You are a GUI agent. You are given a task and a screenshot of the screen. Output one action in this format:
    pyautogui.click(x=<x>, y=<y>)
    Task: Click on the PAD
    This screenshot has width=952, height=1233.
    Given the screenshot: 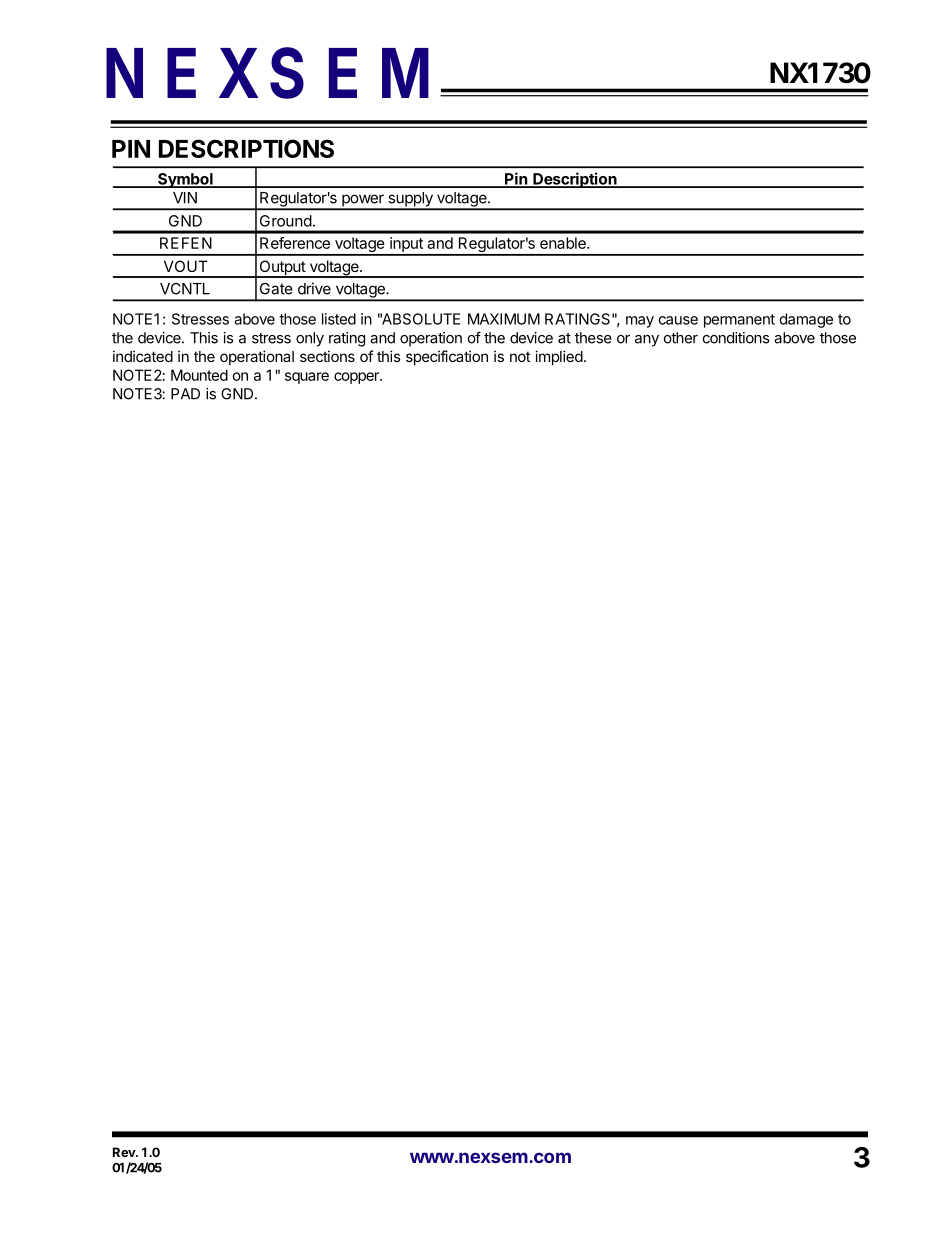 What is the action you would take?
    pyautogui.click(x=185, y=394)
